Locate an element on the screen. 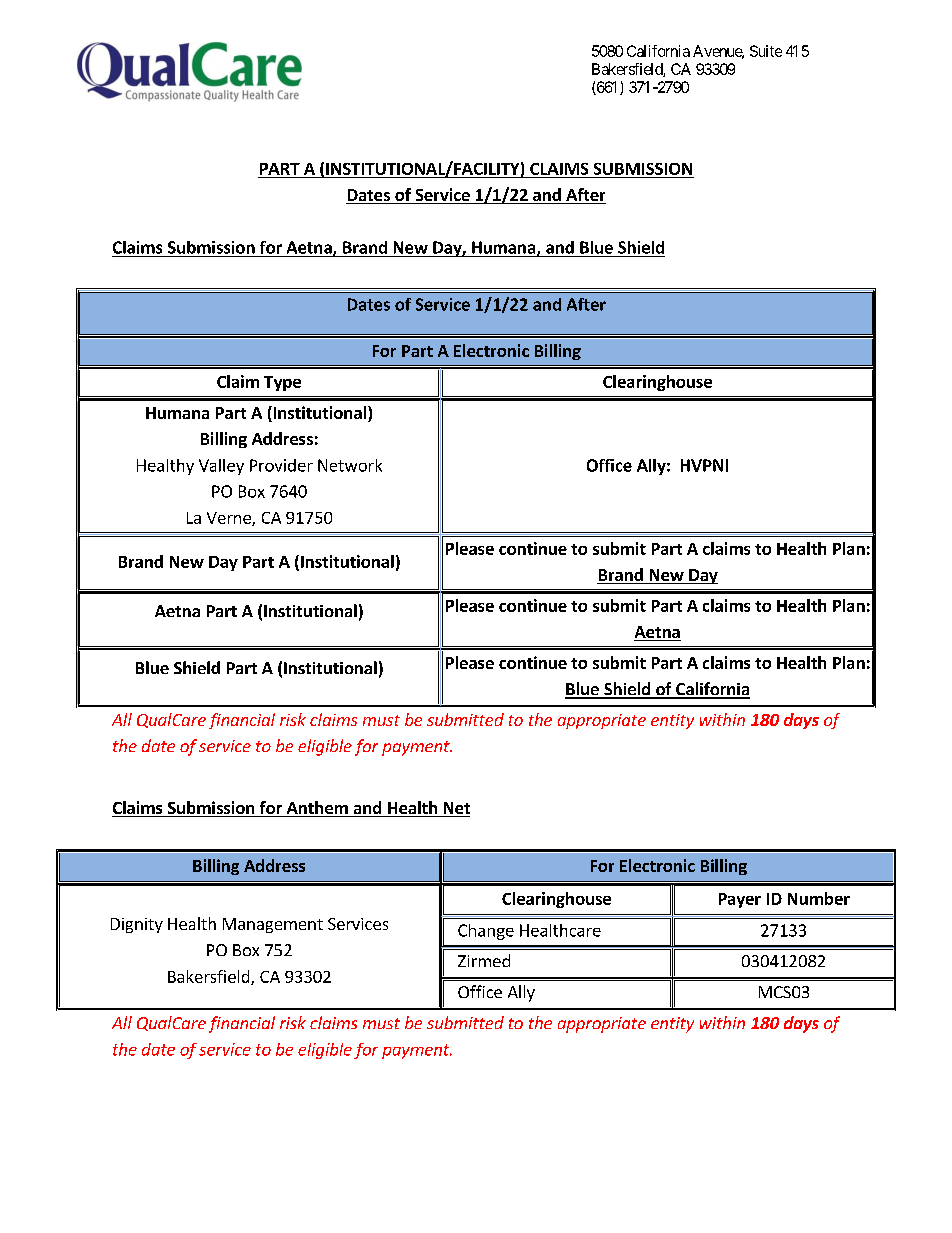  Type is located at coordinates (282, 383).
